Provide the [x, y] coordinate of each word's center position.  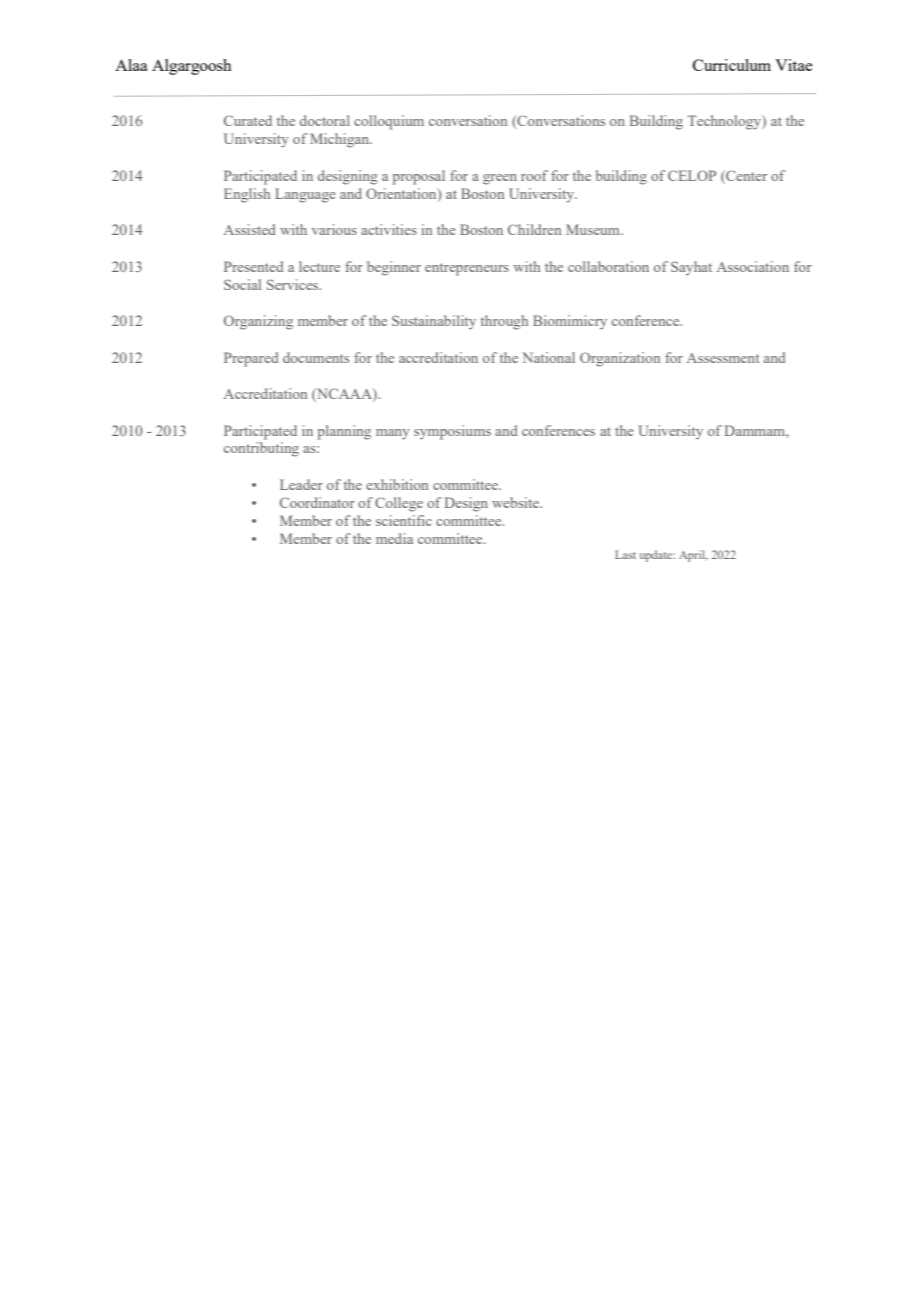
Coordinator [317, 502]
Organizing [258, 322]
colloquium [389, 122]
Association [753, 266]
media [394, 538]
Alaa [131, 65]
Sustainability [434, 322]
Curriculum [732, 65]
